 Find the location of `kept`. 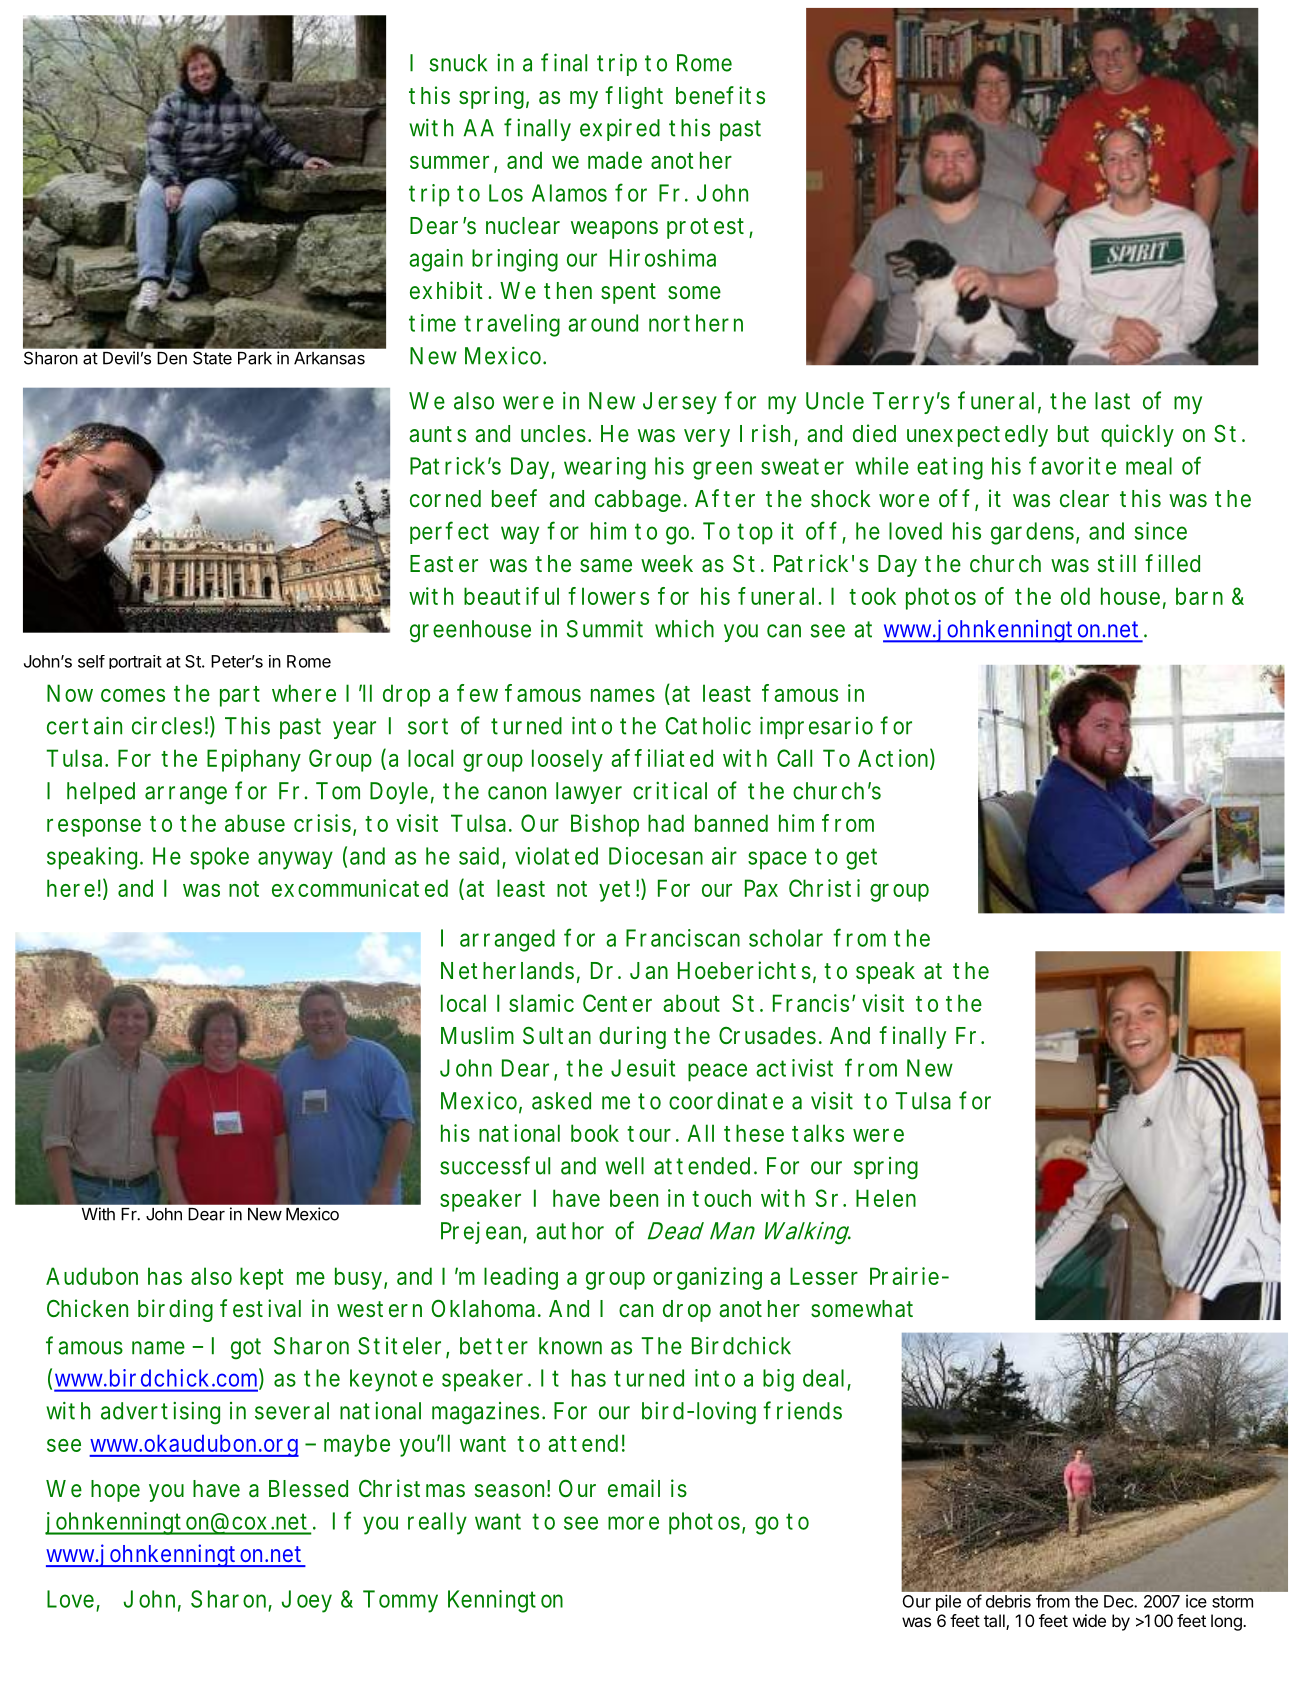

kept is located at coordinates (261, 1278).
